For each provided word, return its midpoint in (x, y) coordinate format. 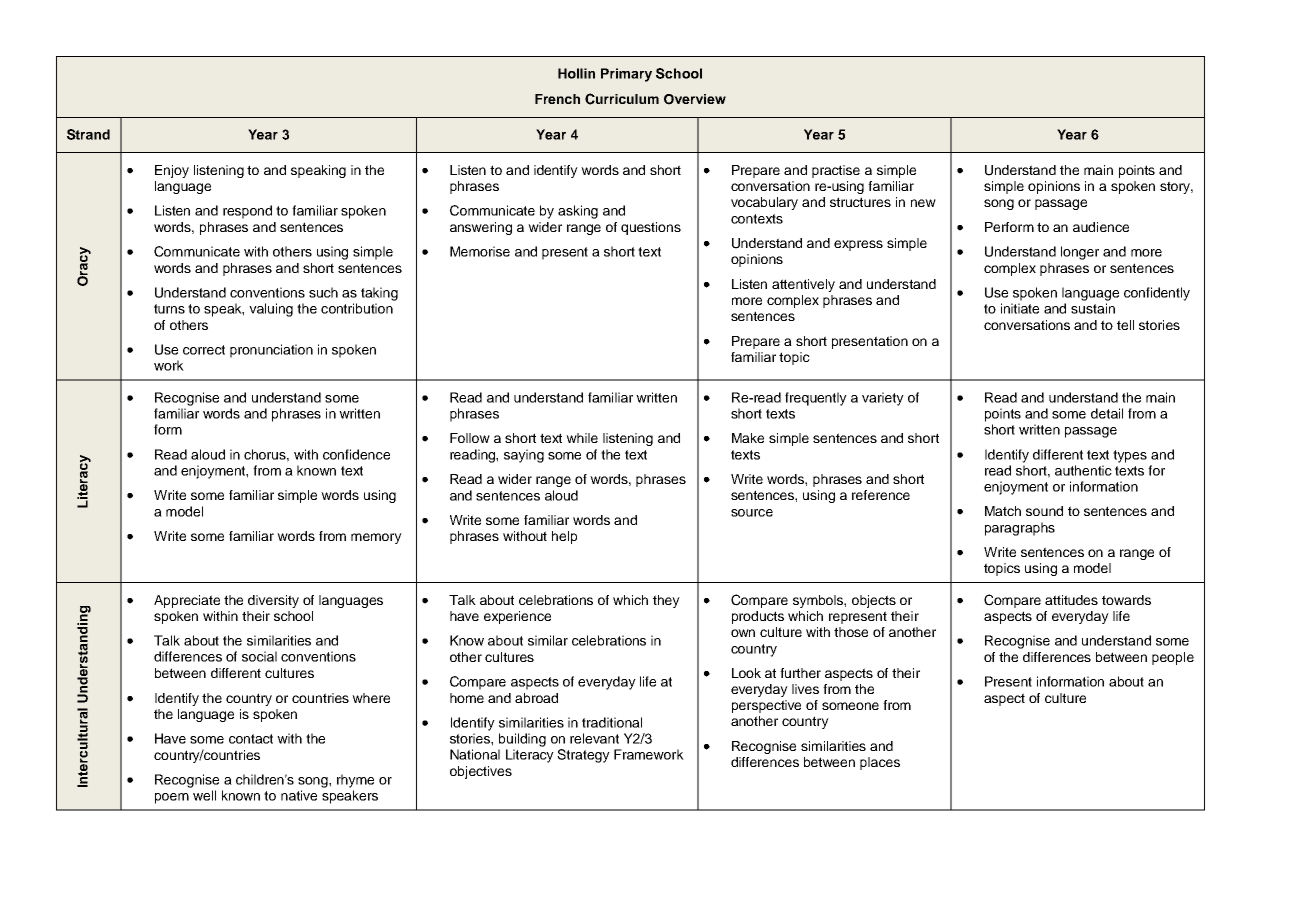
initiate (1020, 308)
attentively (803, 285)
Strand (88, 134)
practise (836, 171)
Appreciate (187, 601)
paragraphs (1020, 529)
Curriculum (622, 99)
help (564, 537)
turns (169, 309)
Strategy (583, 756)
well (204, 795)
